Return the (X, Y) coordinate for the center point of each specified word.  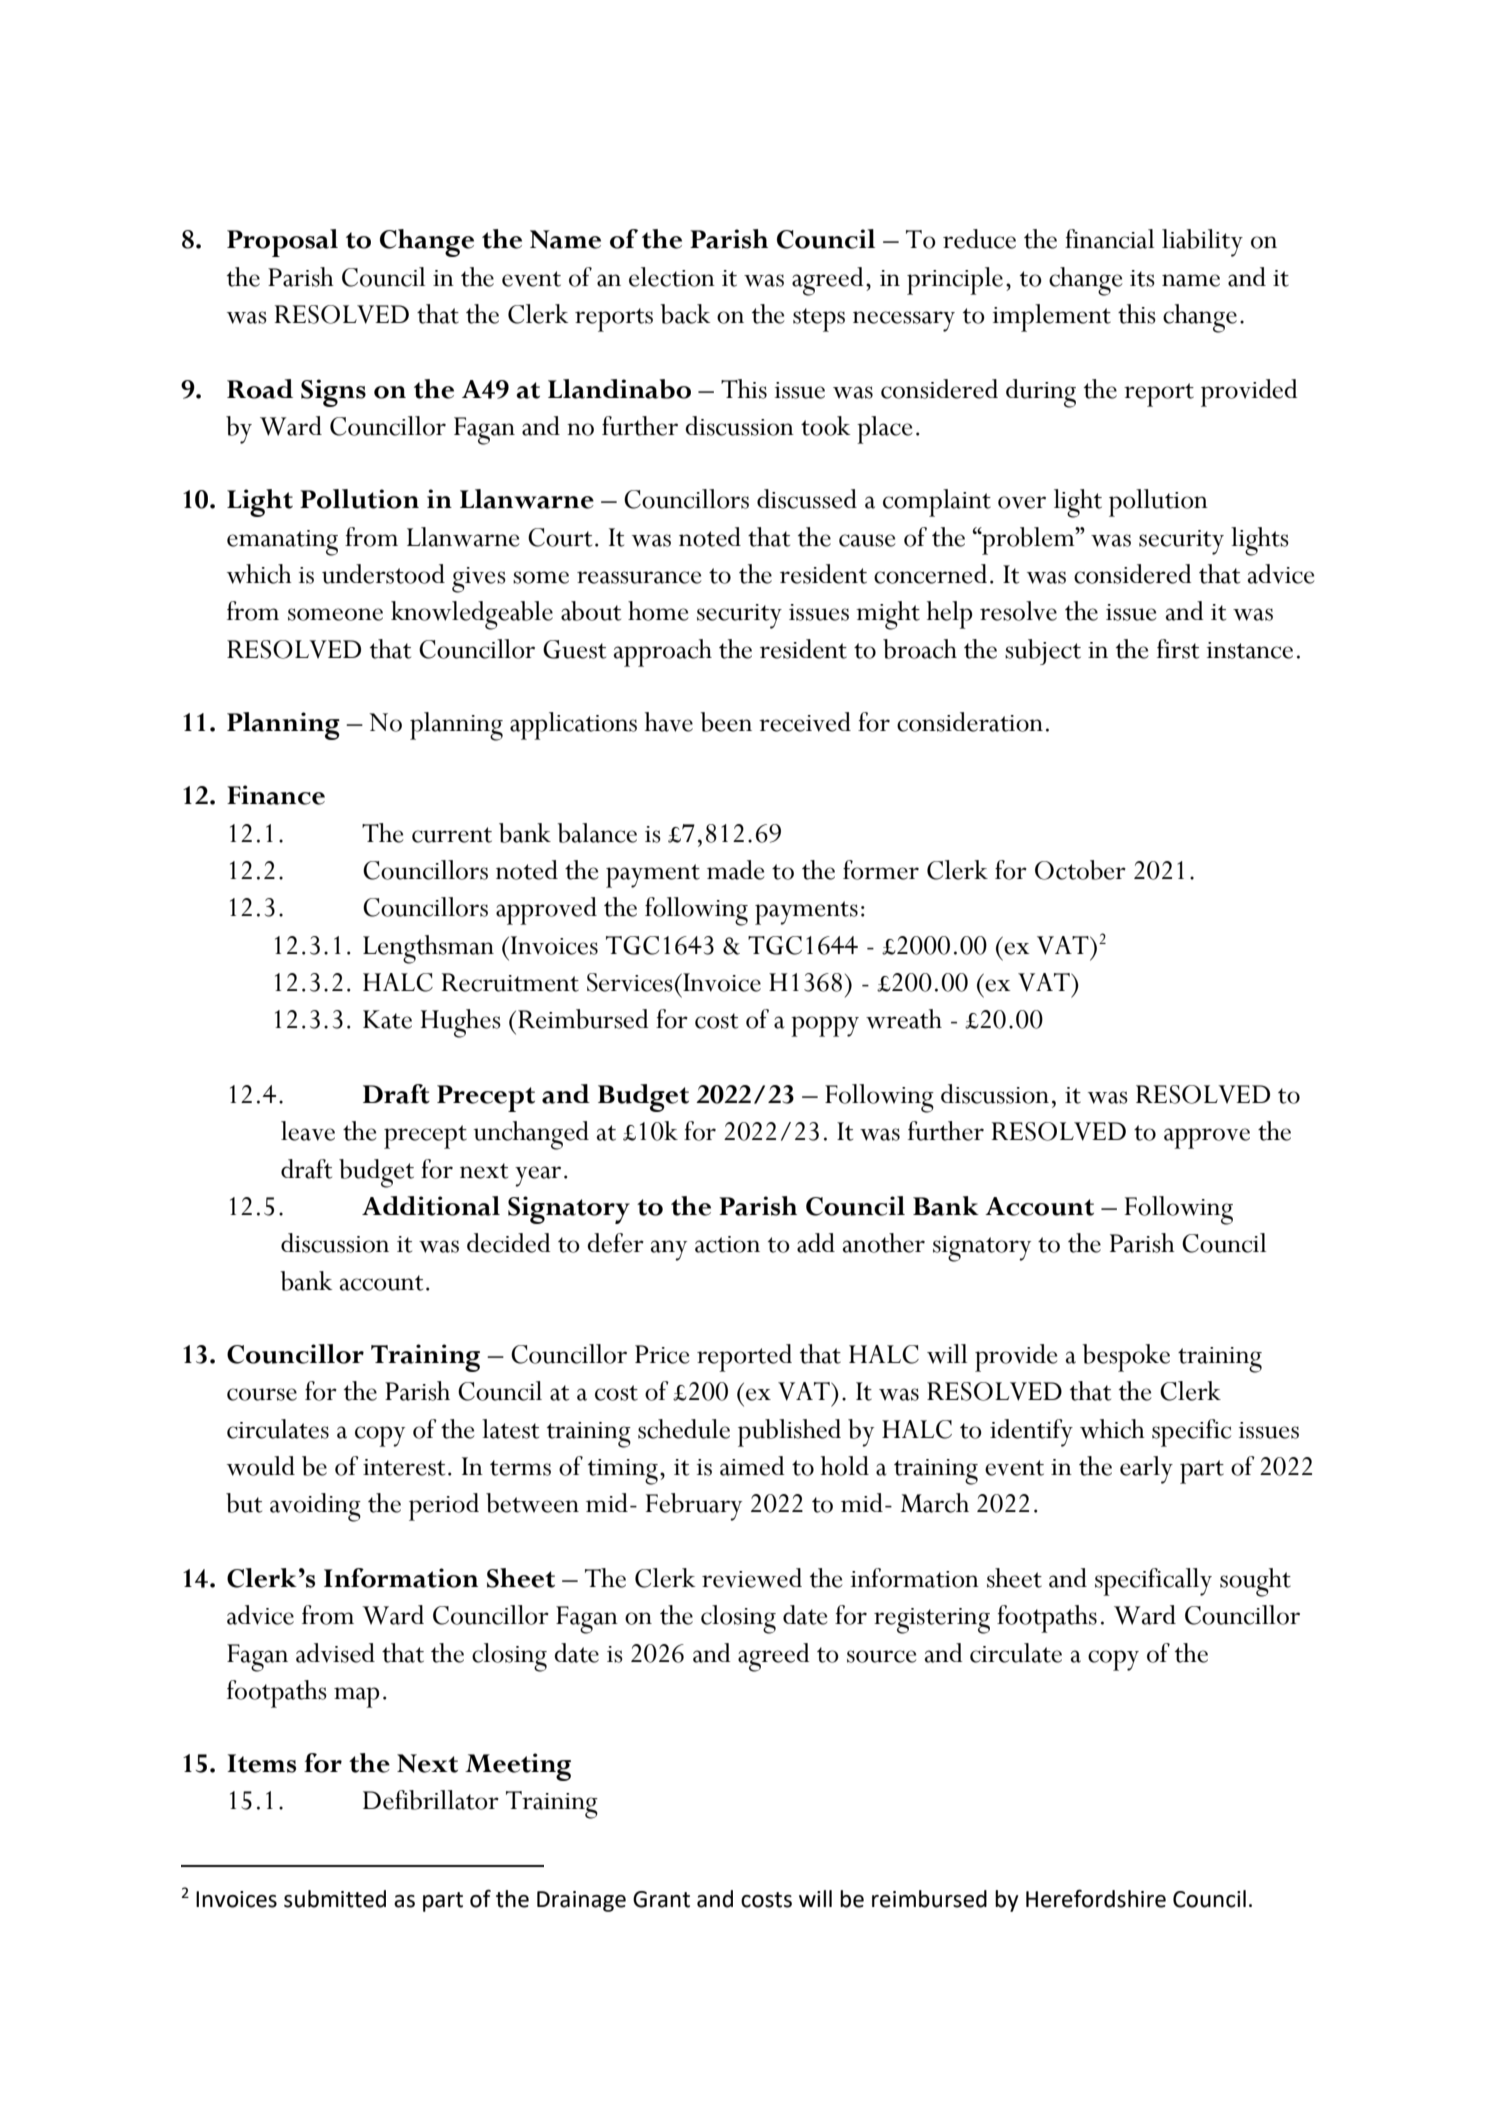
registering (932, 1621)
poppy (825, 1026)
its (1142, 278)
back (685, 314)
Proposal (282, 243)
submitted (335, 1899)
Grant (661, 1899)
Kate (387, 1019)
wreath (904, 1019)
